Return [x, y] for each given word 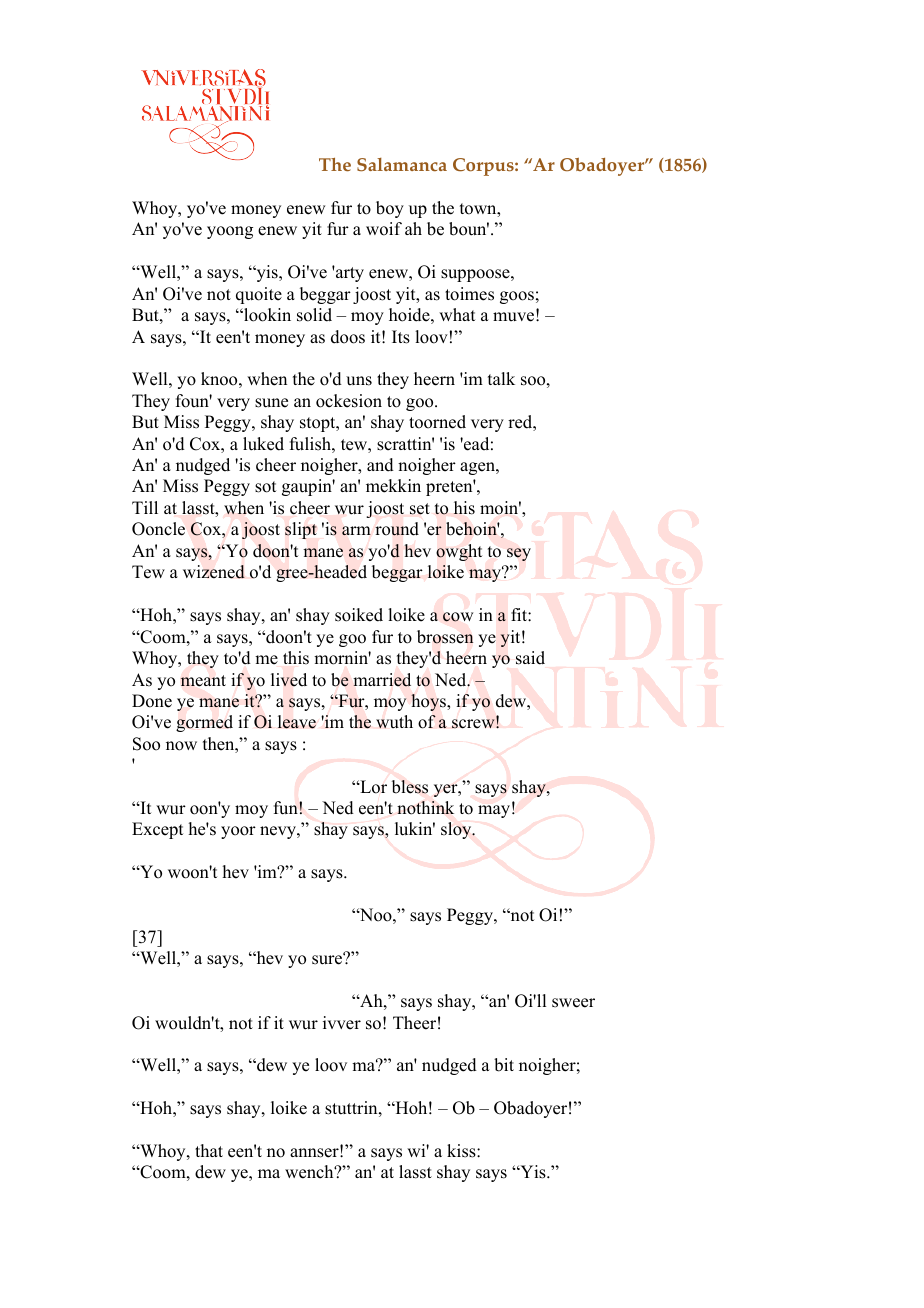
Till [145, 507]
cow [458, 617]
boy [390, 209]
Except [157, 830]
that [209, 1150]
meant [203, 681]
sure [328, 959]
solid [314, 315]
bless [410, 787]
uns [359, 381]
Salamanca [402, 165]
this [296, 658]
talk [501, 378]
